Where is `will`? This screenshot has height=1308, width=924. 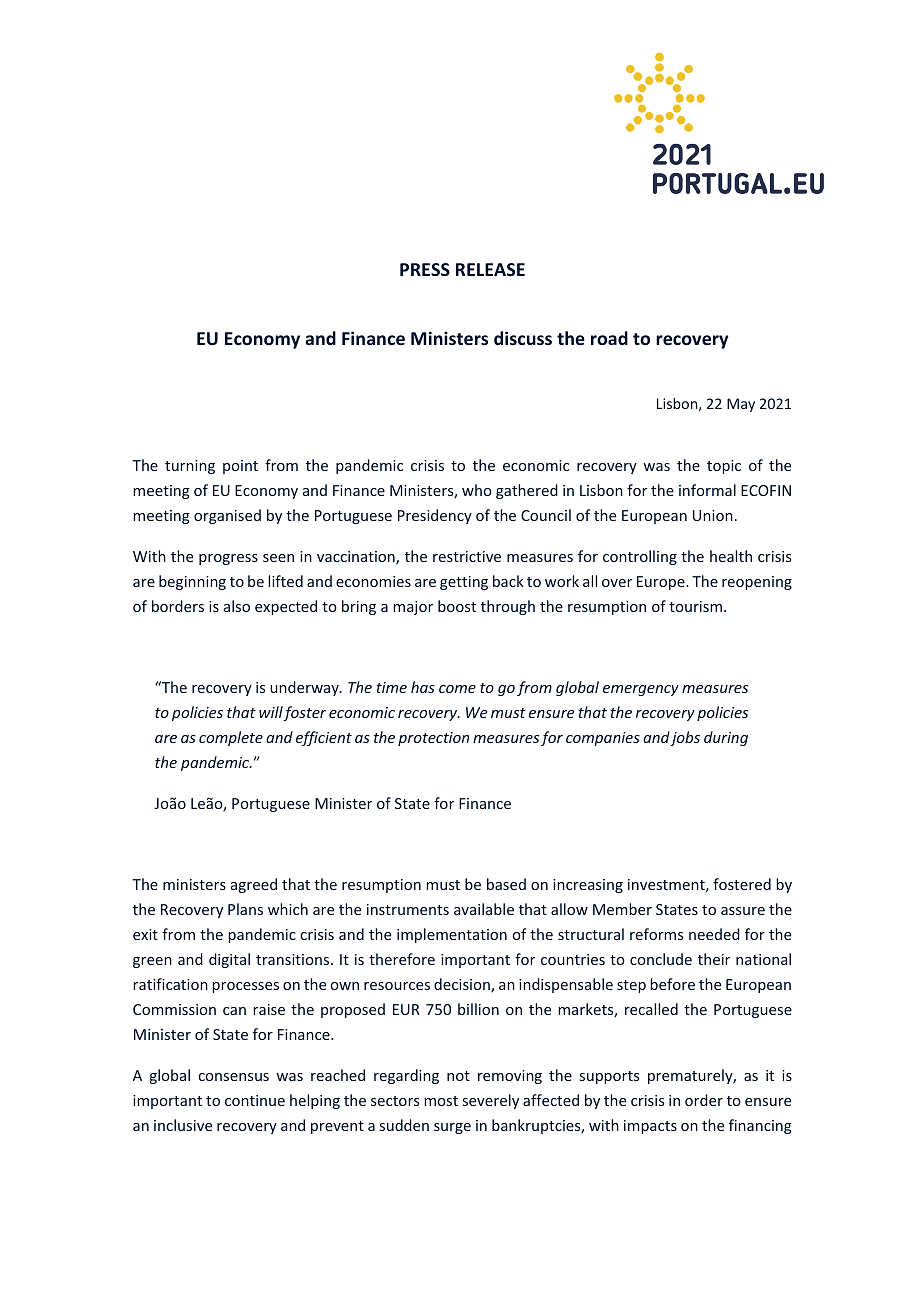
will is located at coordinates (271, 713).
